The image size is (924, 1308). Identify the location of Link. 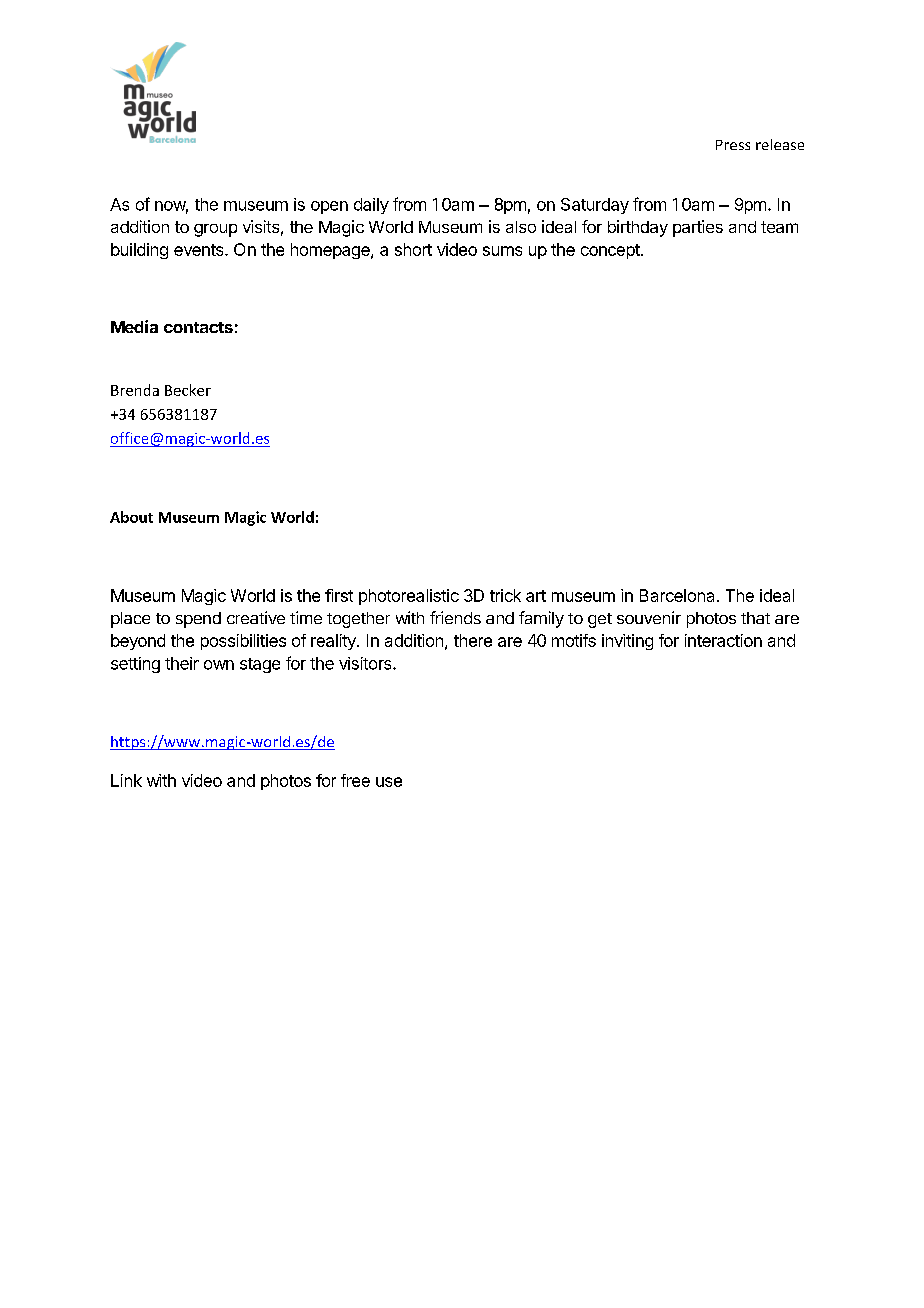
(126, 780).
